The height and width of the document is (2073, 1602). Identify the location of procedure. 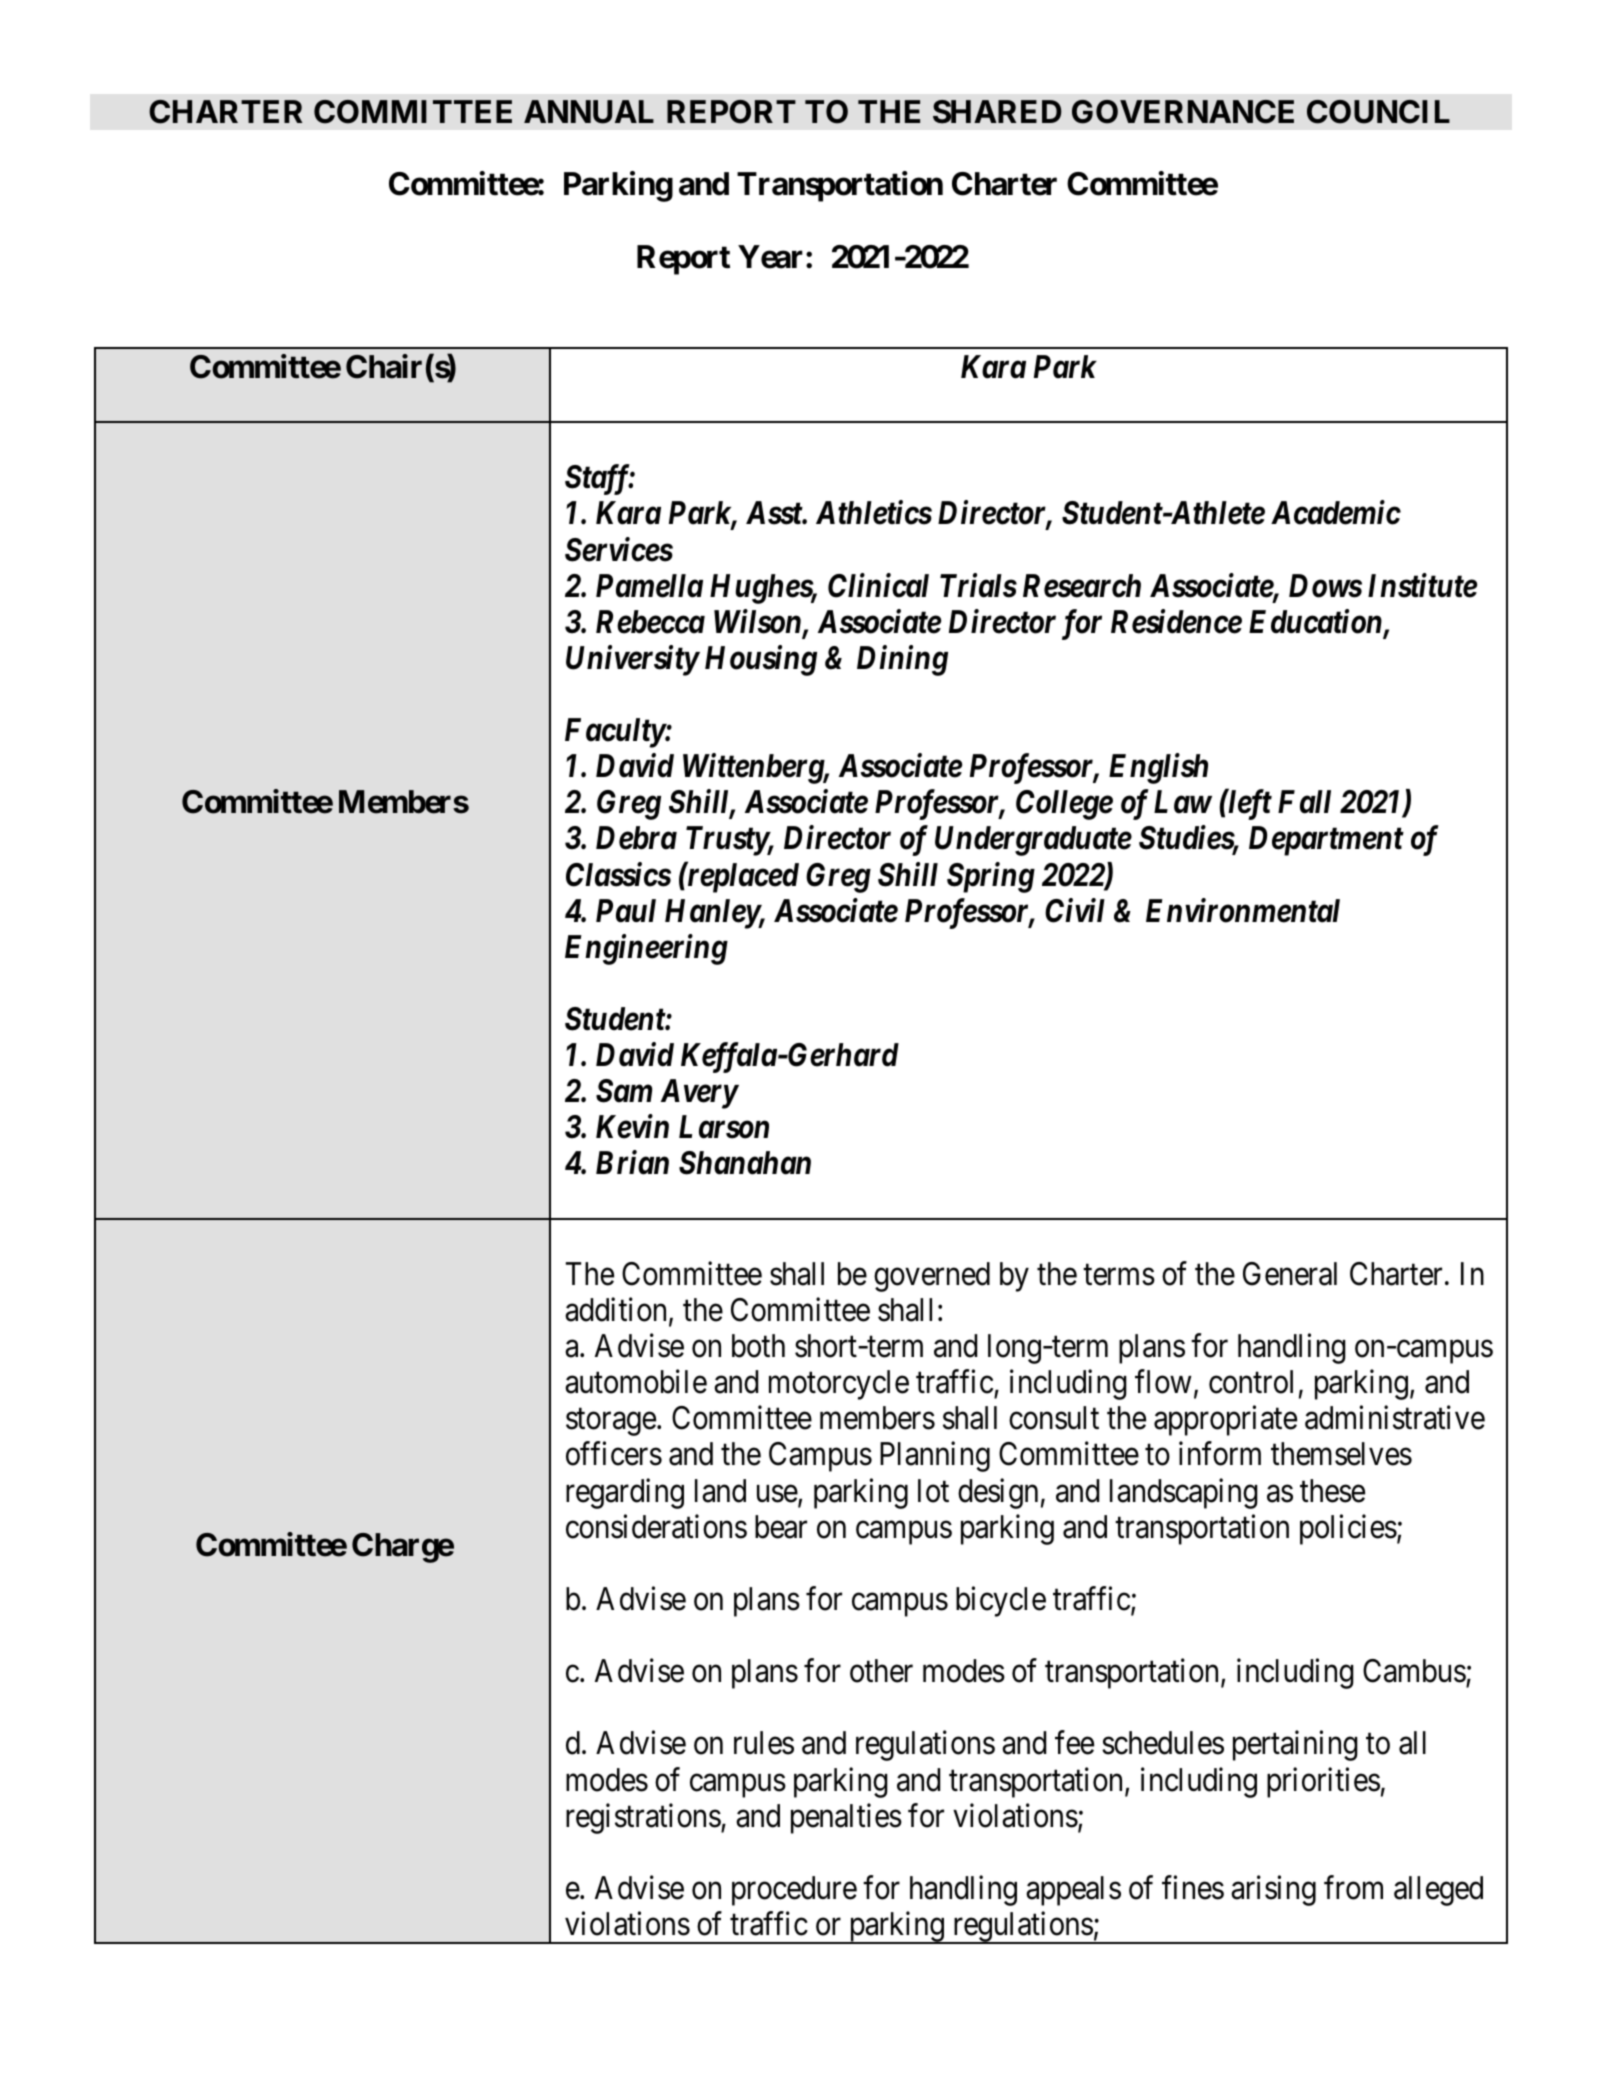
(794, 1891).
